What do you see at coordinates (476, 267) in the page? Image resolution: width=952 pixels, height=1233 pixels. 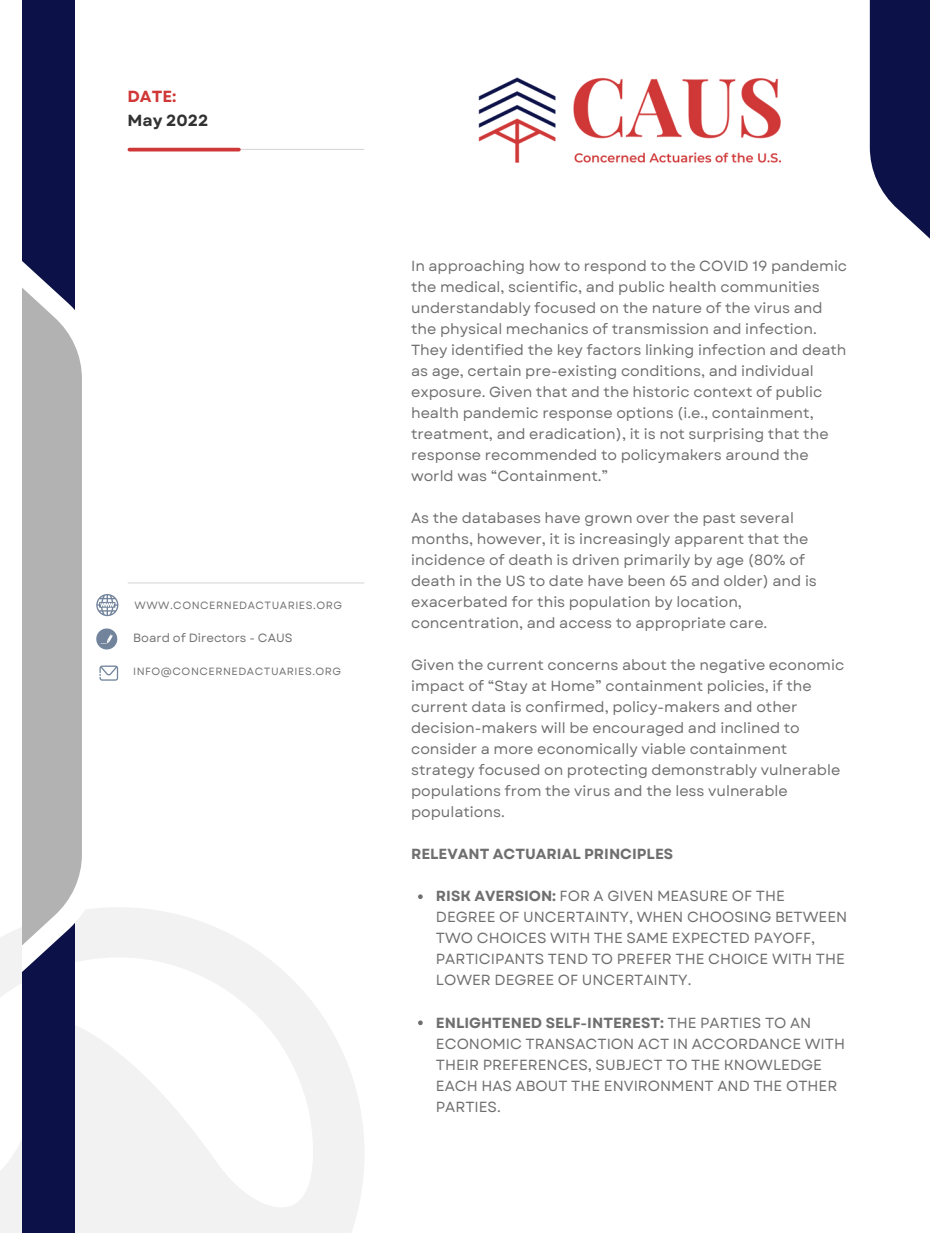 I see `approaching` at bounding box center [476, 267].
